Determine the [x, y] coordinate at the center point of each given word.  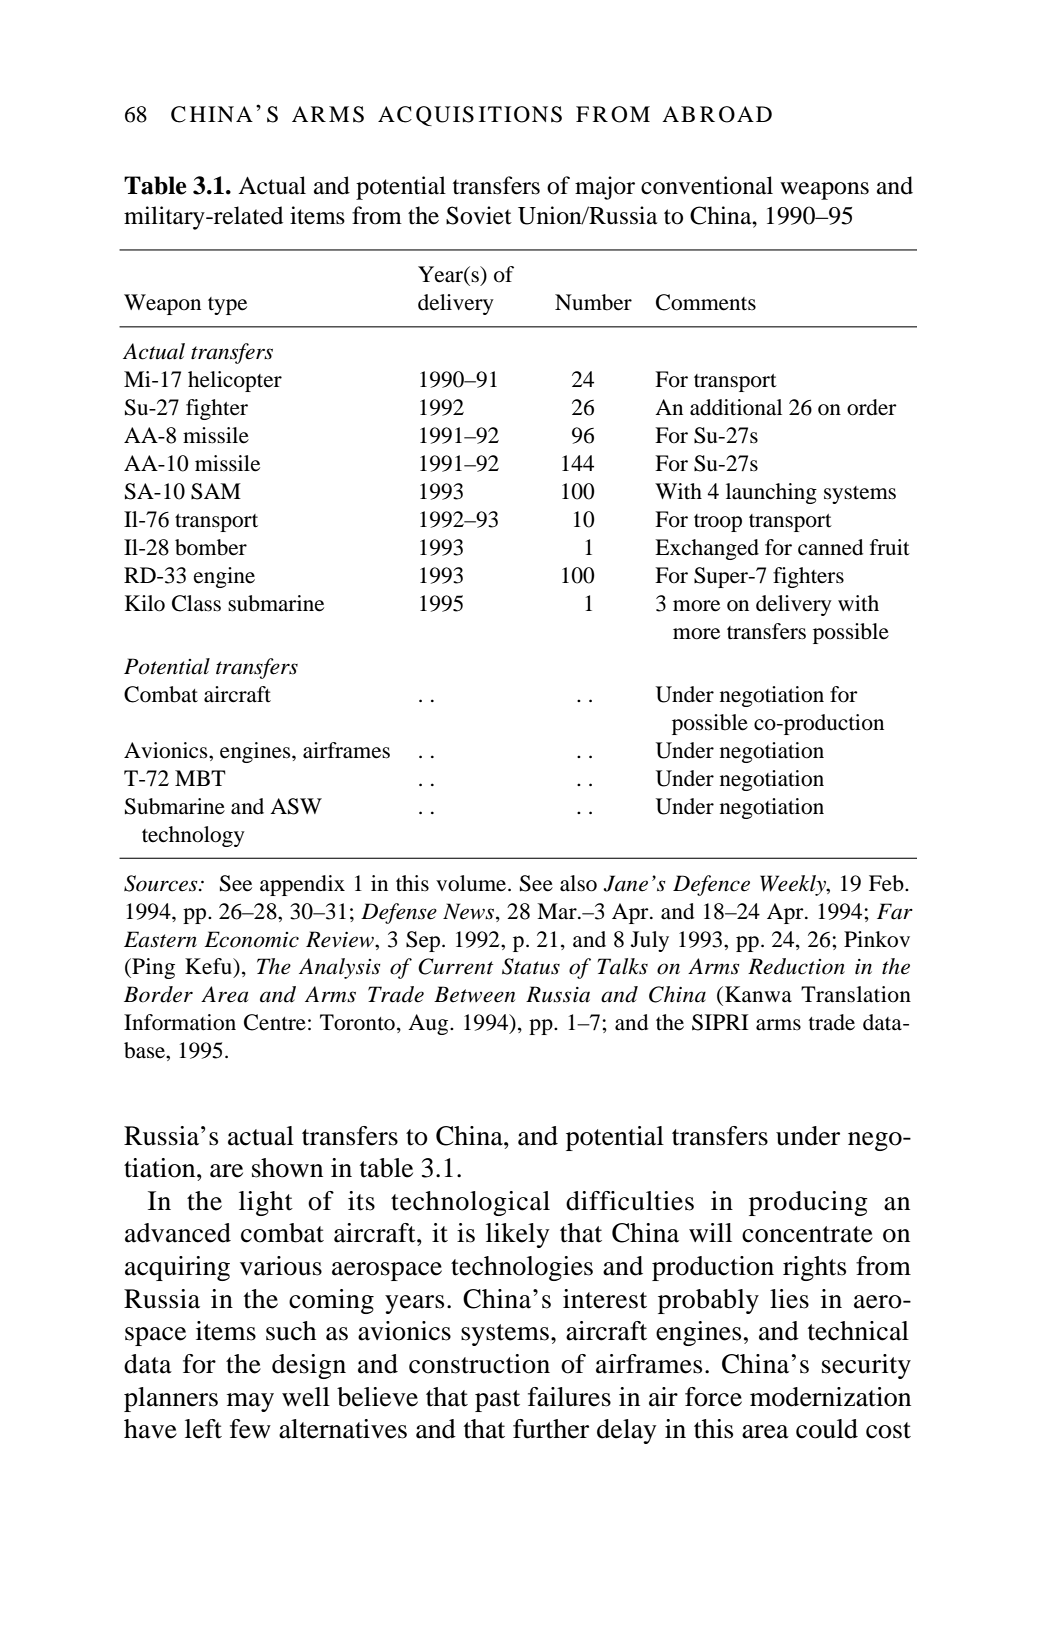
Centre [275, 1022]
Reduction [796, 966]
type [227, 306]
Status [531, 966]
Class [196, 603]
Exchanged [707, 549]
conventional [707, 185]
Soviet [479, 215]
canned [830, 547]
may [250, 1402]
